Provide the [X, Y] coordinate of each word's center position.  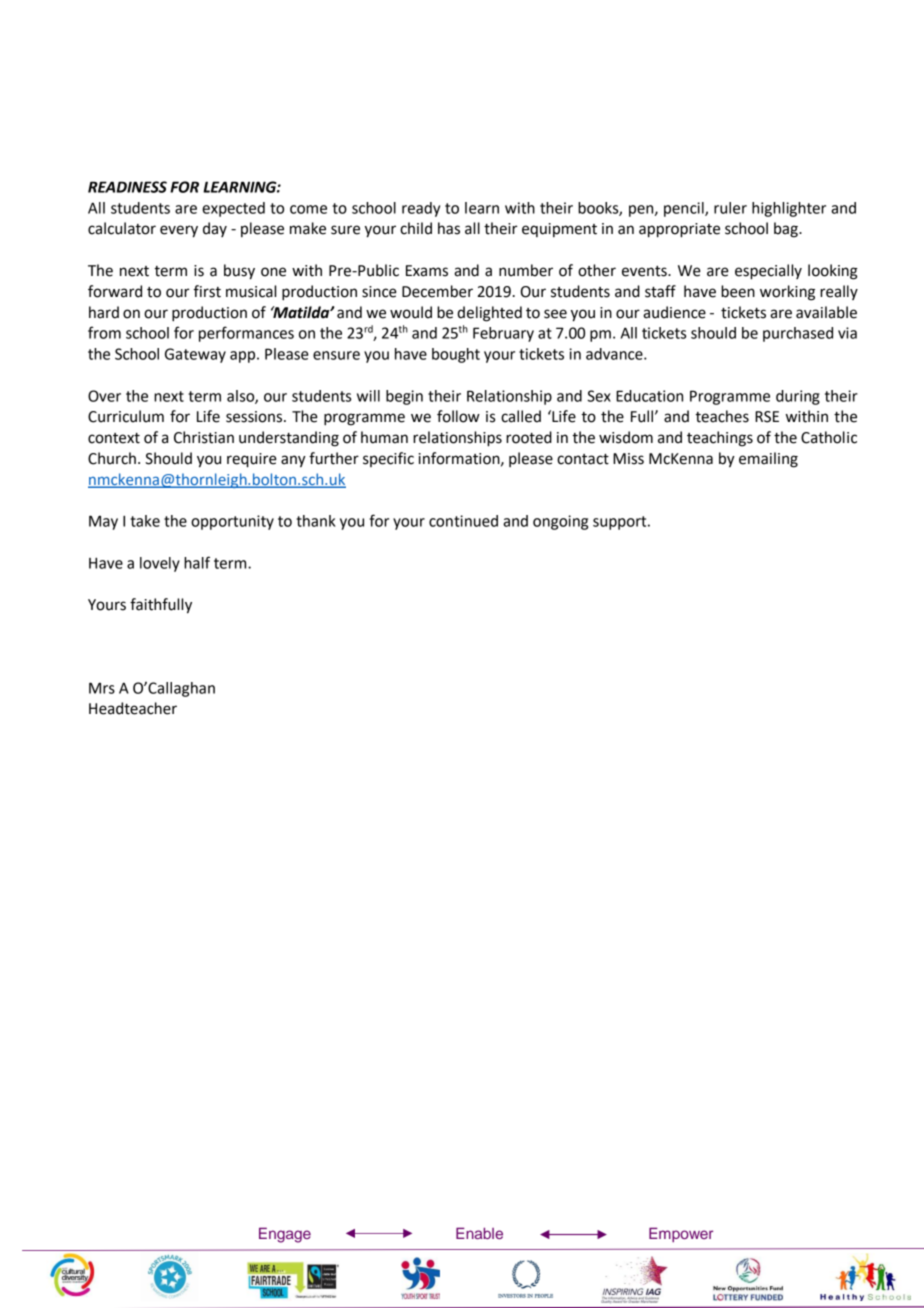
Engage [285, 1235]
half [197, 562]
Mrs [102, 688]
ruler [730, 208]
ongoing [560, 522]
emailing [768, 460]
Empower [681, 1234]
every [179, 231]
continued [463, 521]
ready [421, 209]
